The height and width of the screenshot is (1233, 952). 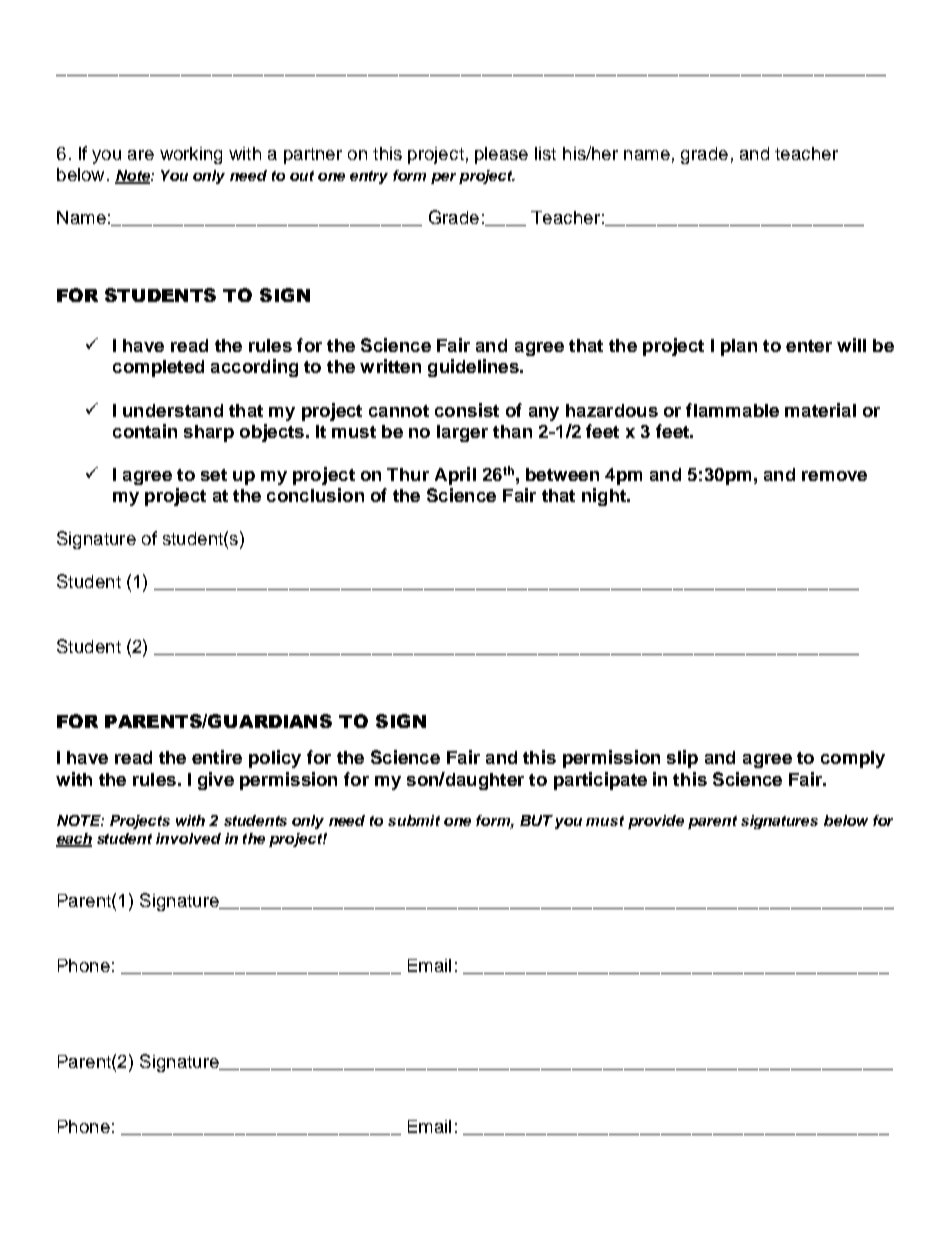 What do you see at coordinates (682, 759) in the screenshot?
I see `slip` at bounding box center [682, 759].
